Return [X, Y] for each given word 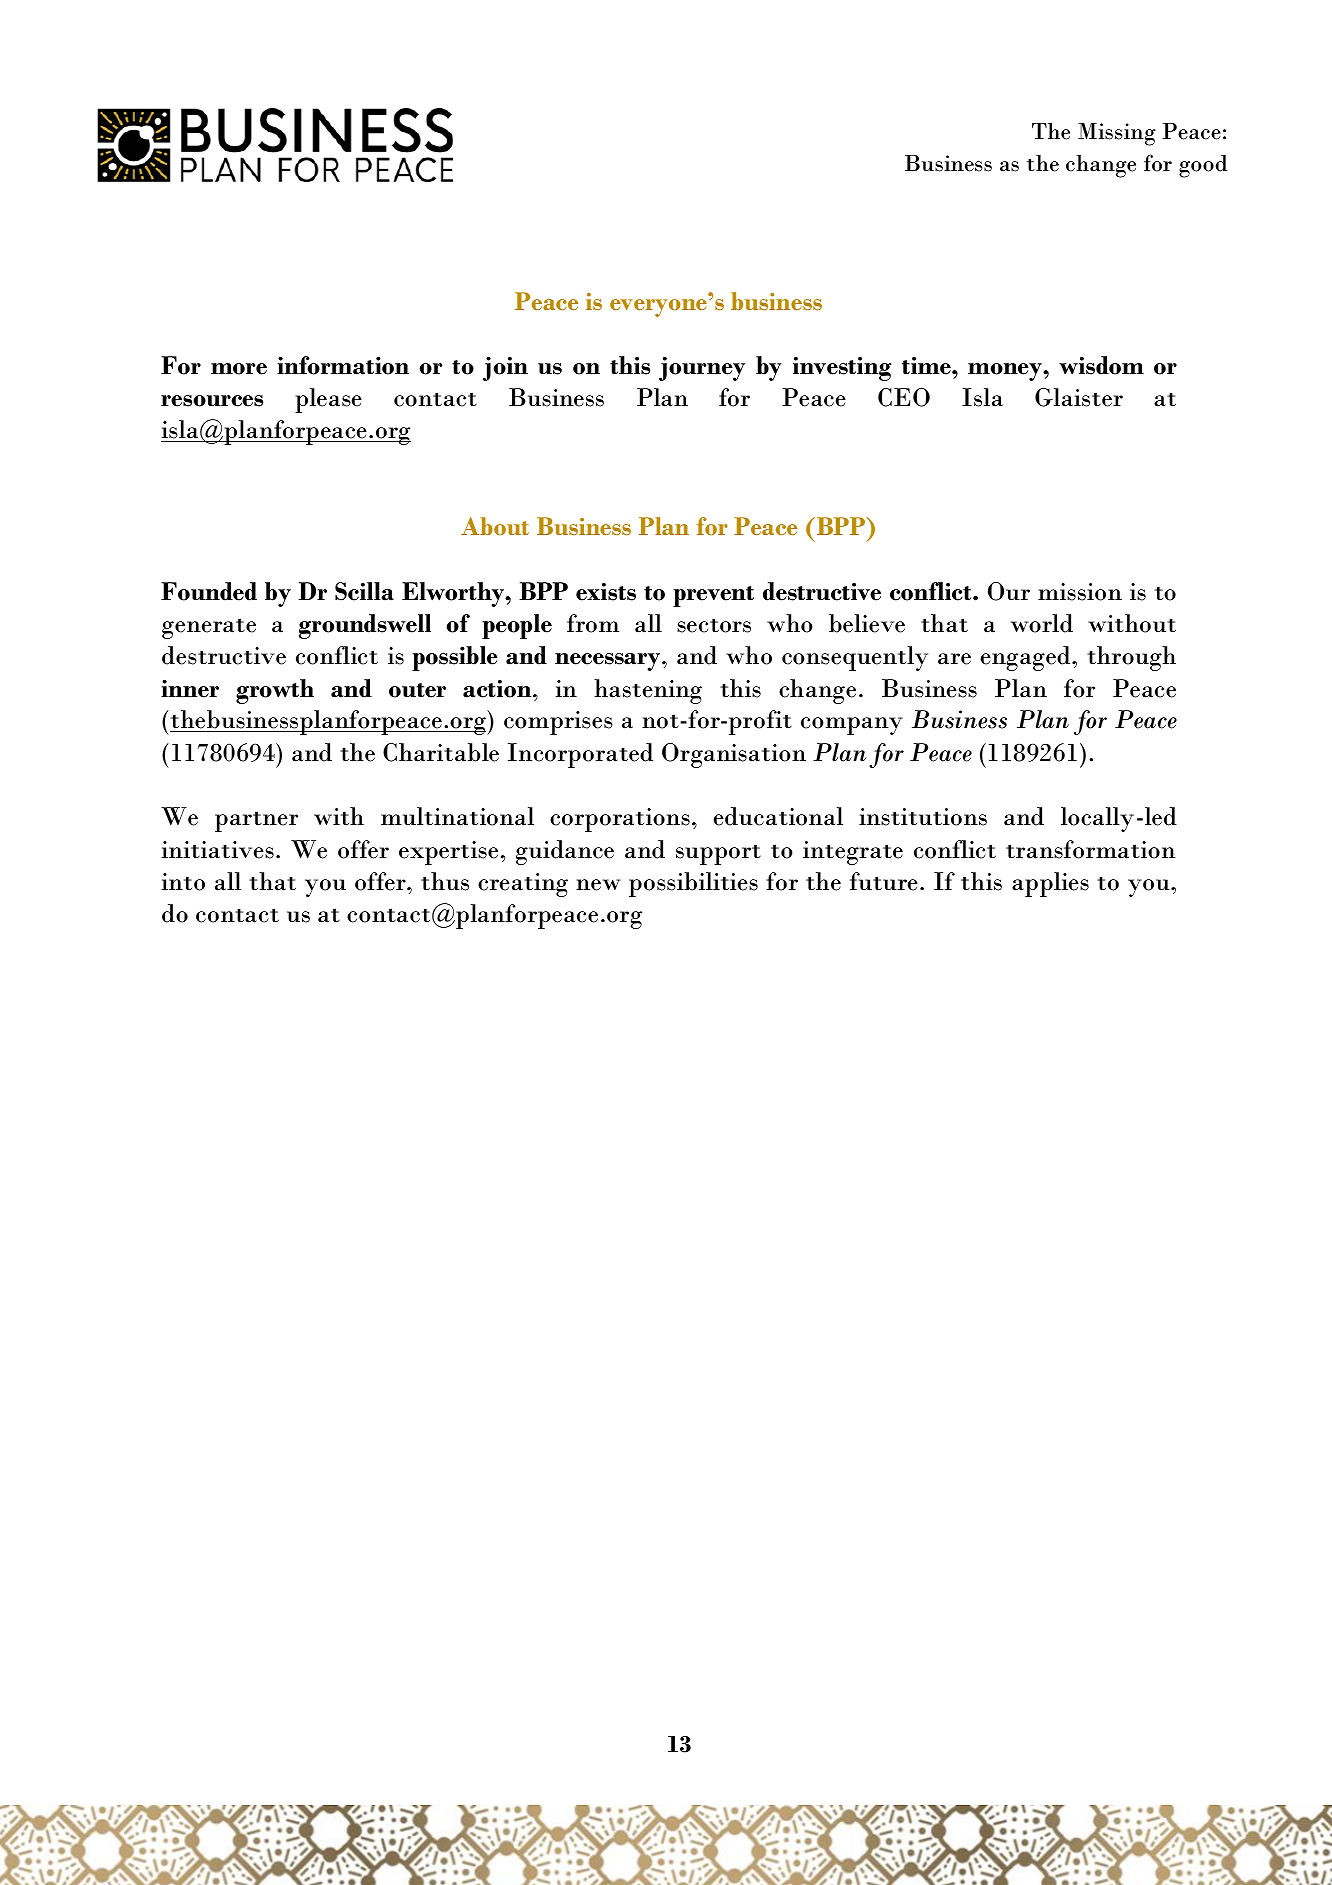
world [1042, 623]
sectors [714, 625]
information [343, 365]
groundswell [365, 626]
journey [702, 368]
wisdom [1101, 365]
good [1203, 166]
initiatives [218, 850]
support [718, 854]
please [328, 400]
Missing [1117, 134]
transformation [1091, 849]
